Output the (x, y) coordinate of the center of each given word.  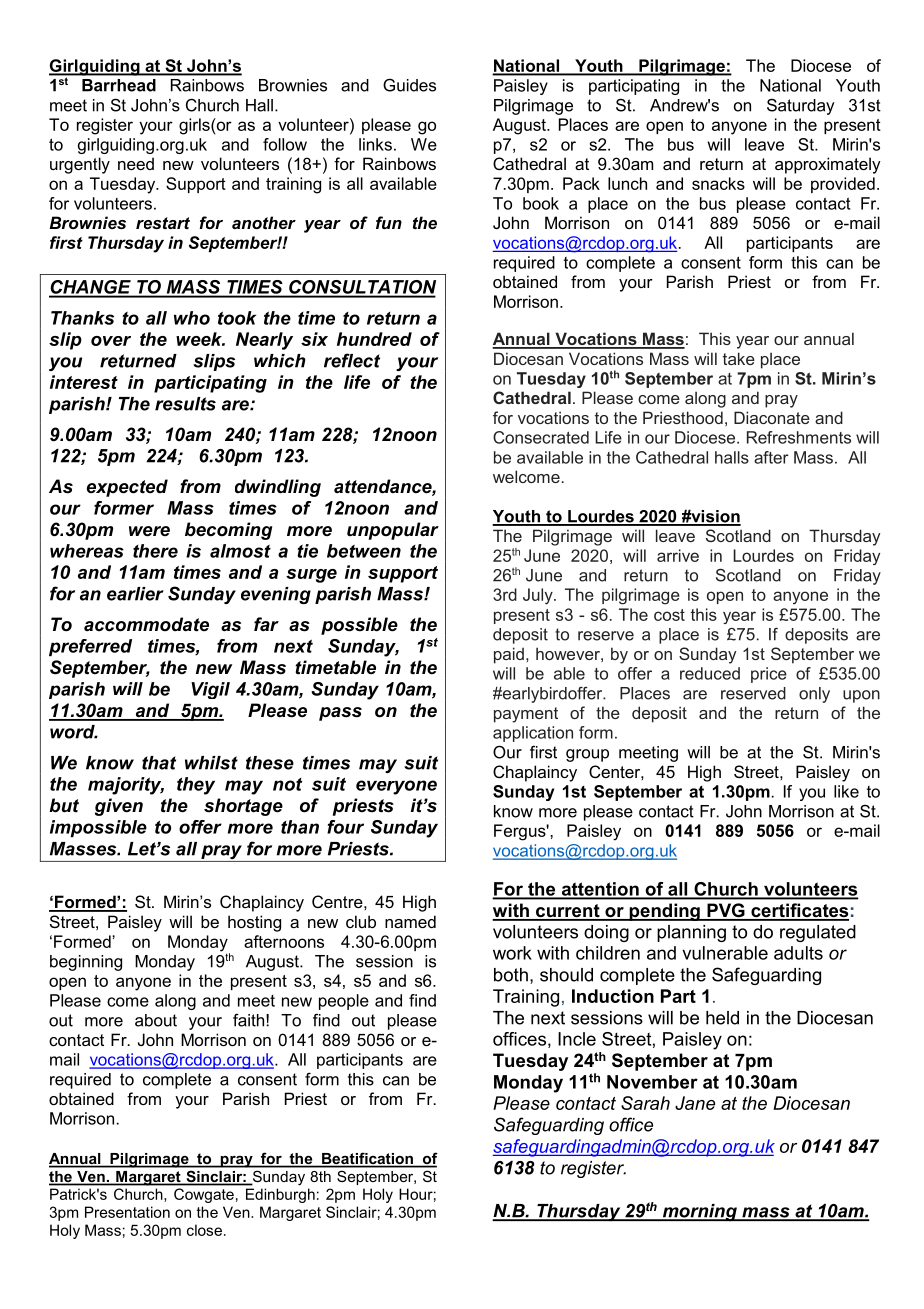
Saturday (801, 106)
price (769, 675)
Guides (409, 85)
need (136, 163)
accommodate (146, 624)
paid (509, 655)
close (204, 1230)
